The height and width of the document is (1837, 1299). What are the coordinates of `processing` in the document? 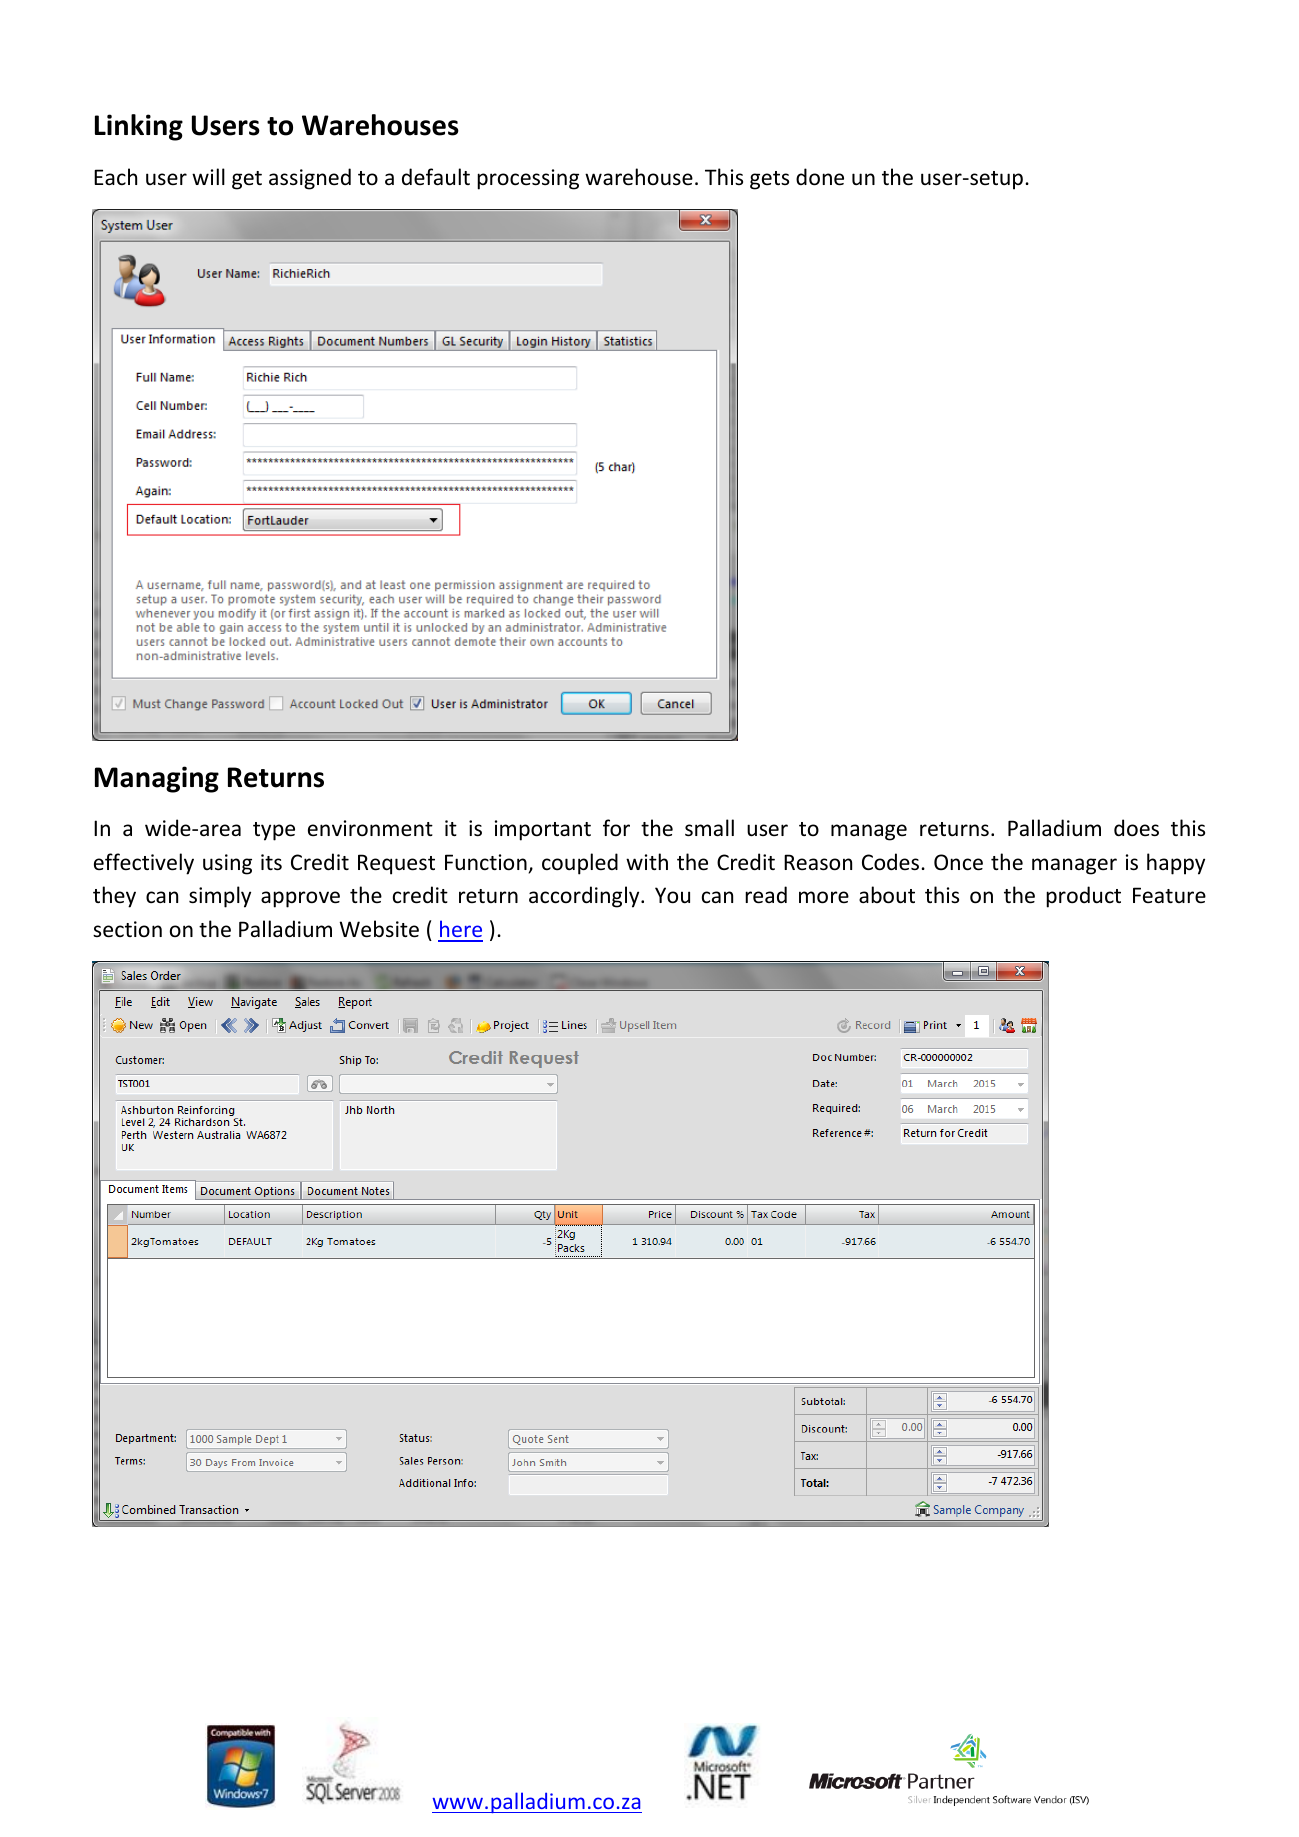 It's located at (528, 179).
